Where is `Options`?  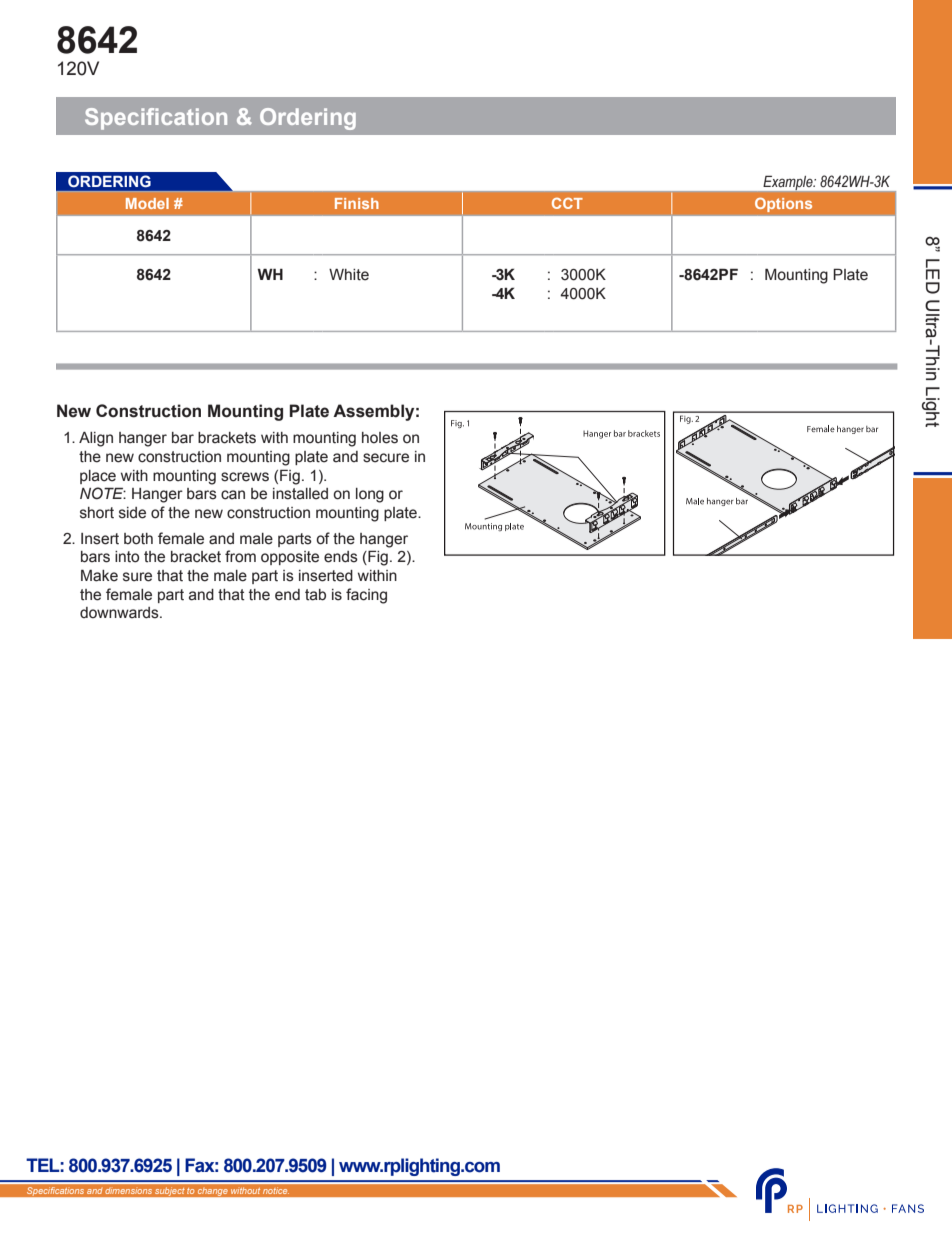 Options is located at coordinates (783, 205).
